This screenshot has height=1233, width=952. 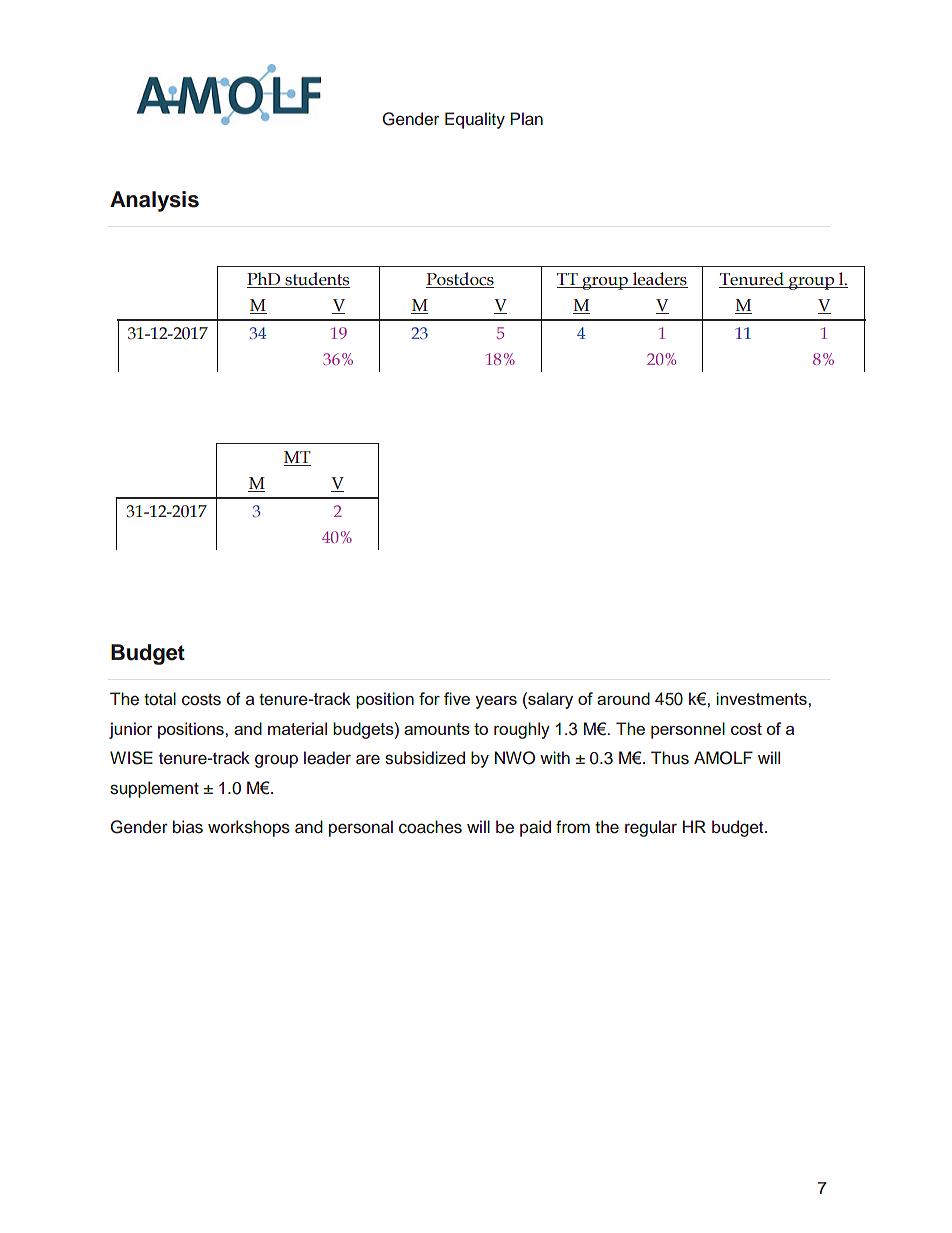 I want to click on around, so click(x=623, y=698).
